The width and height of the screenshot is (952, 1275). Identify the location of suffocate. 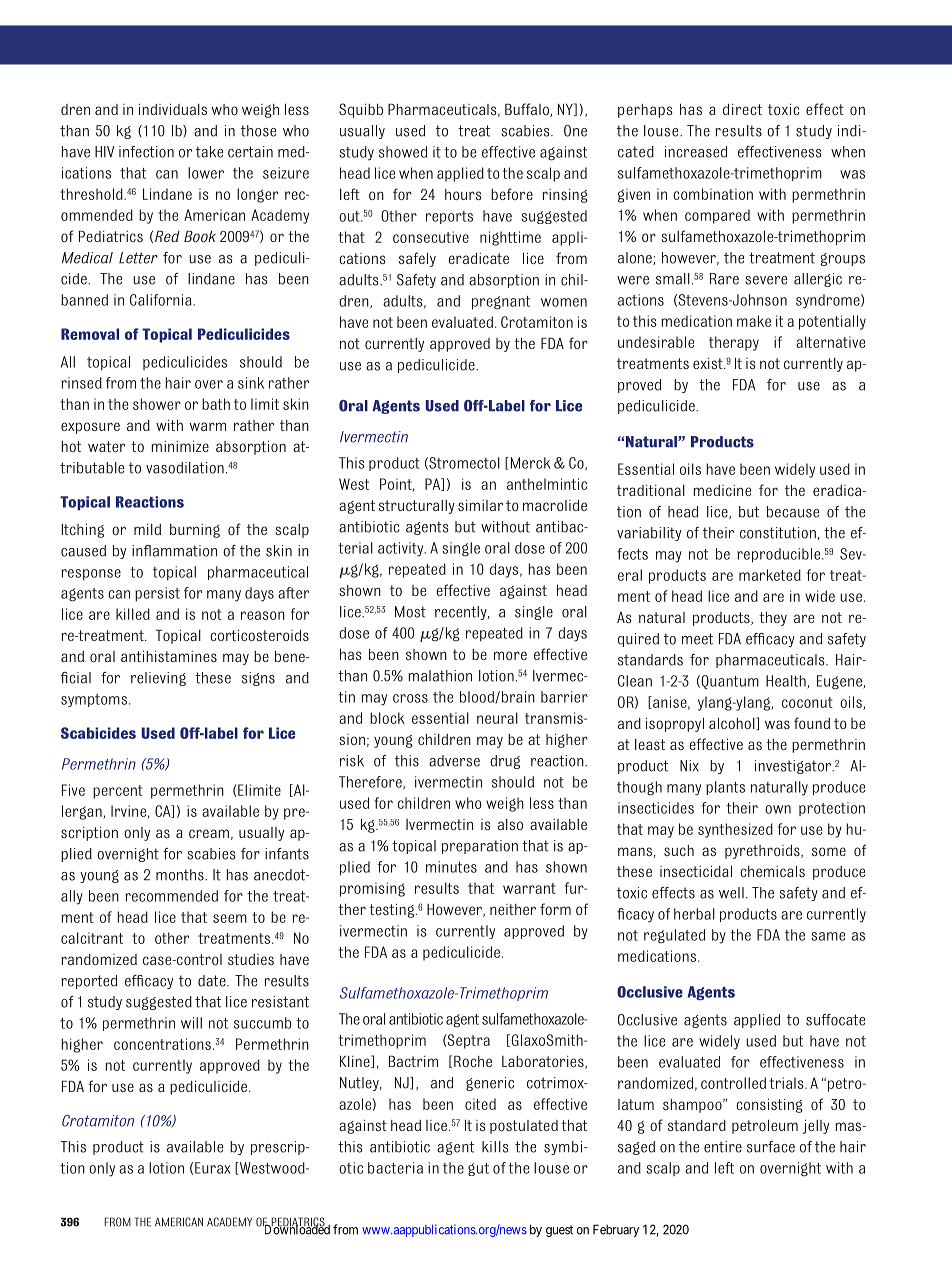
(835, 1020).
